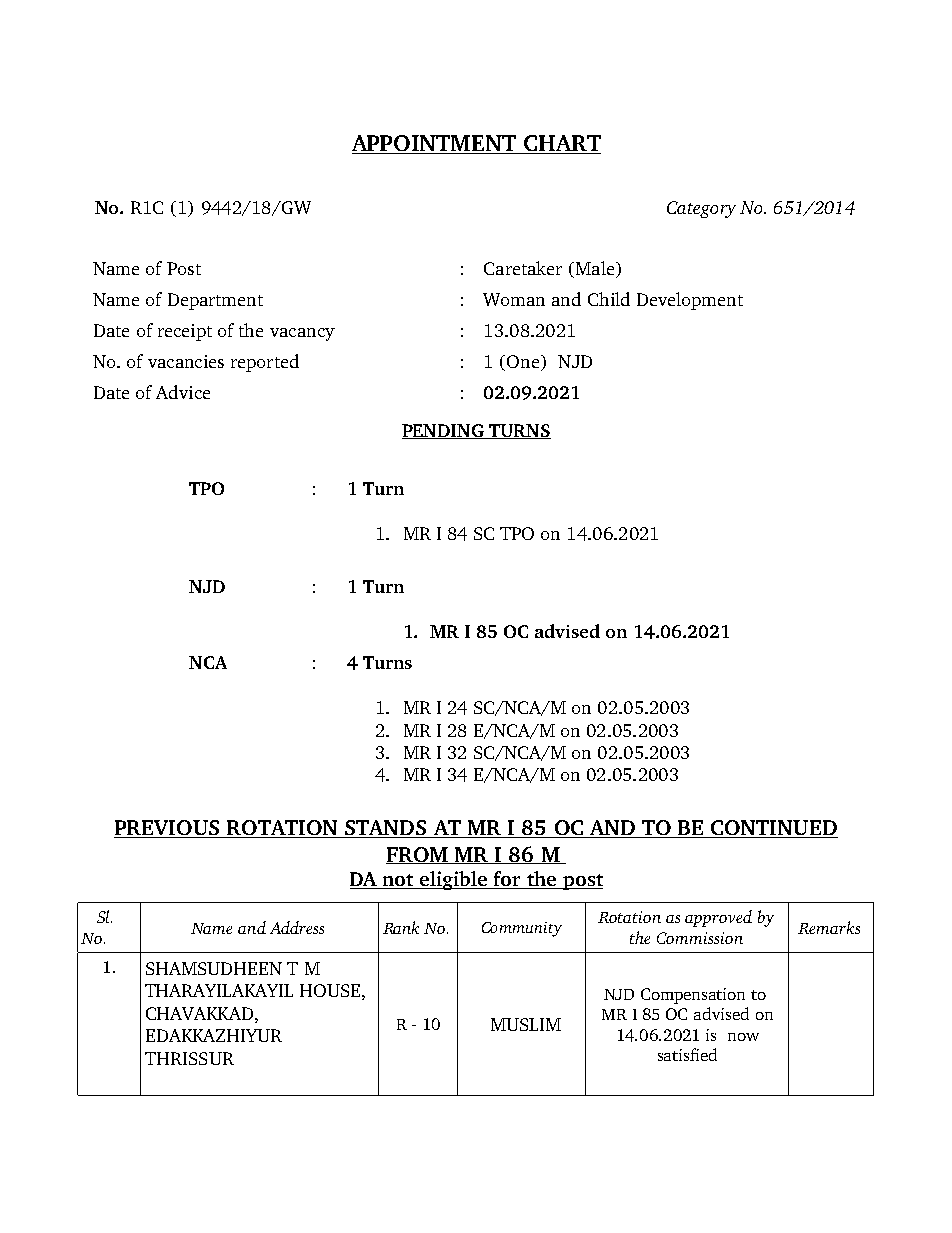 This image has width=952, height=1233. What do you see at coordinates (168, 829) in the image?
I see `PREVIOUS` at bounding box center [168, 829].
